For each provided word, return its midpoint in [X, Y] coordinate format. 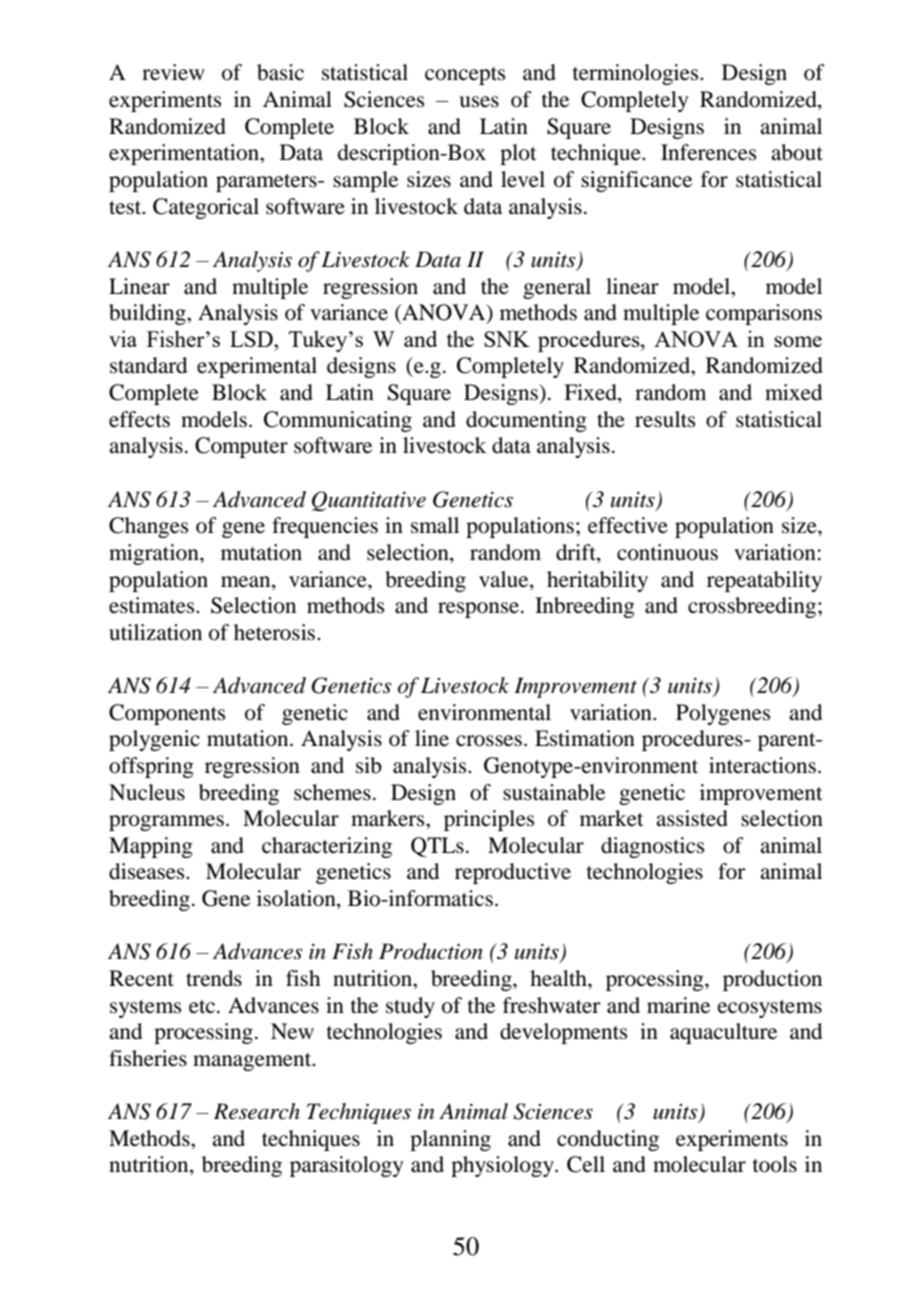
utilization [155, 632]
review [173, 72]
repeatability [764, 581]
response [480, 610]
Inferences [708, 152]
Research [257, 1111]
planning [450, 1140]
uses [479, 102]
